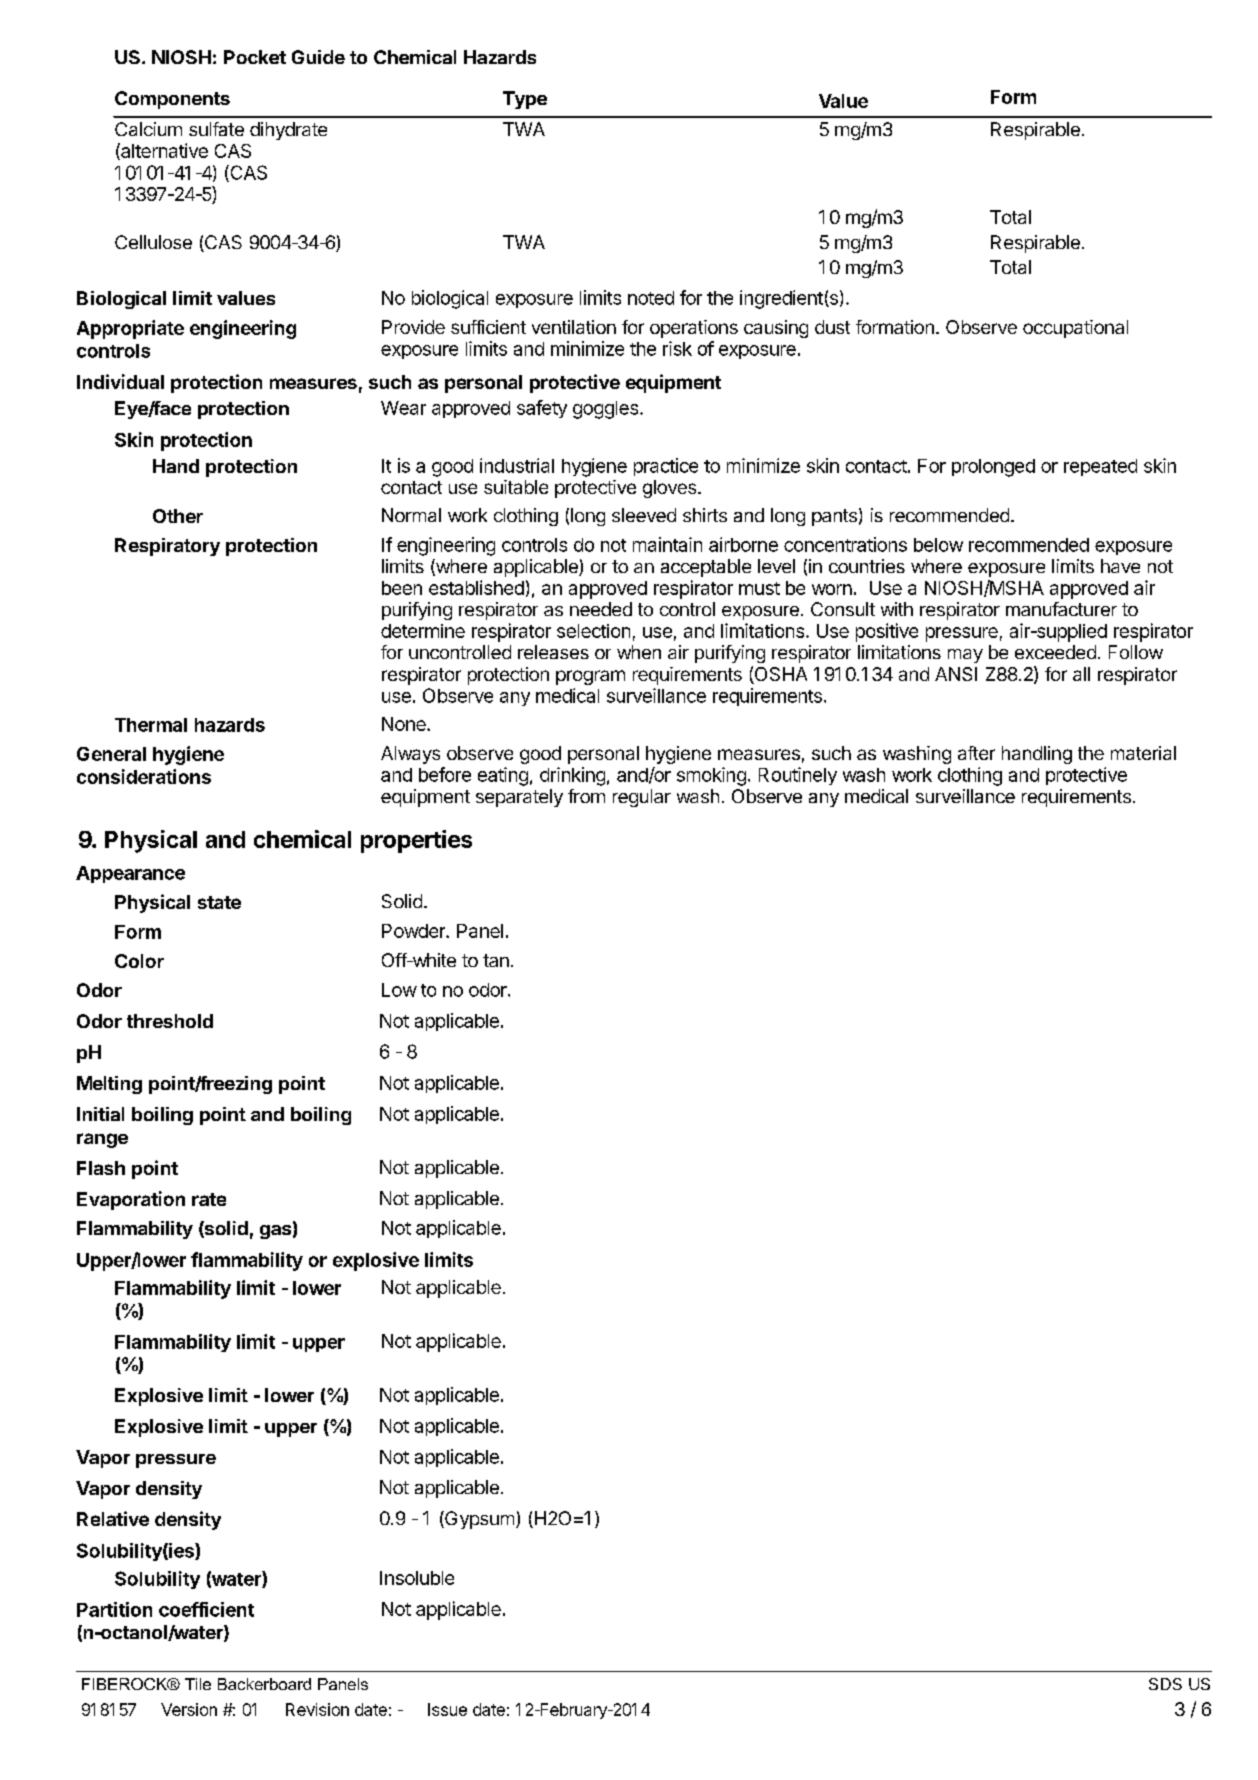 The width and height of the image is (1258, 1780). What do you see at coordinates (1075, 329) in the image?
I see `occupational` at bounding box center [1075, 329].
